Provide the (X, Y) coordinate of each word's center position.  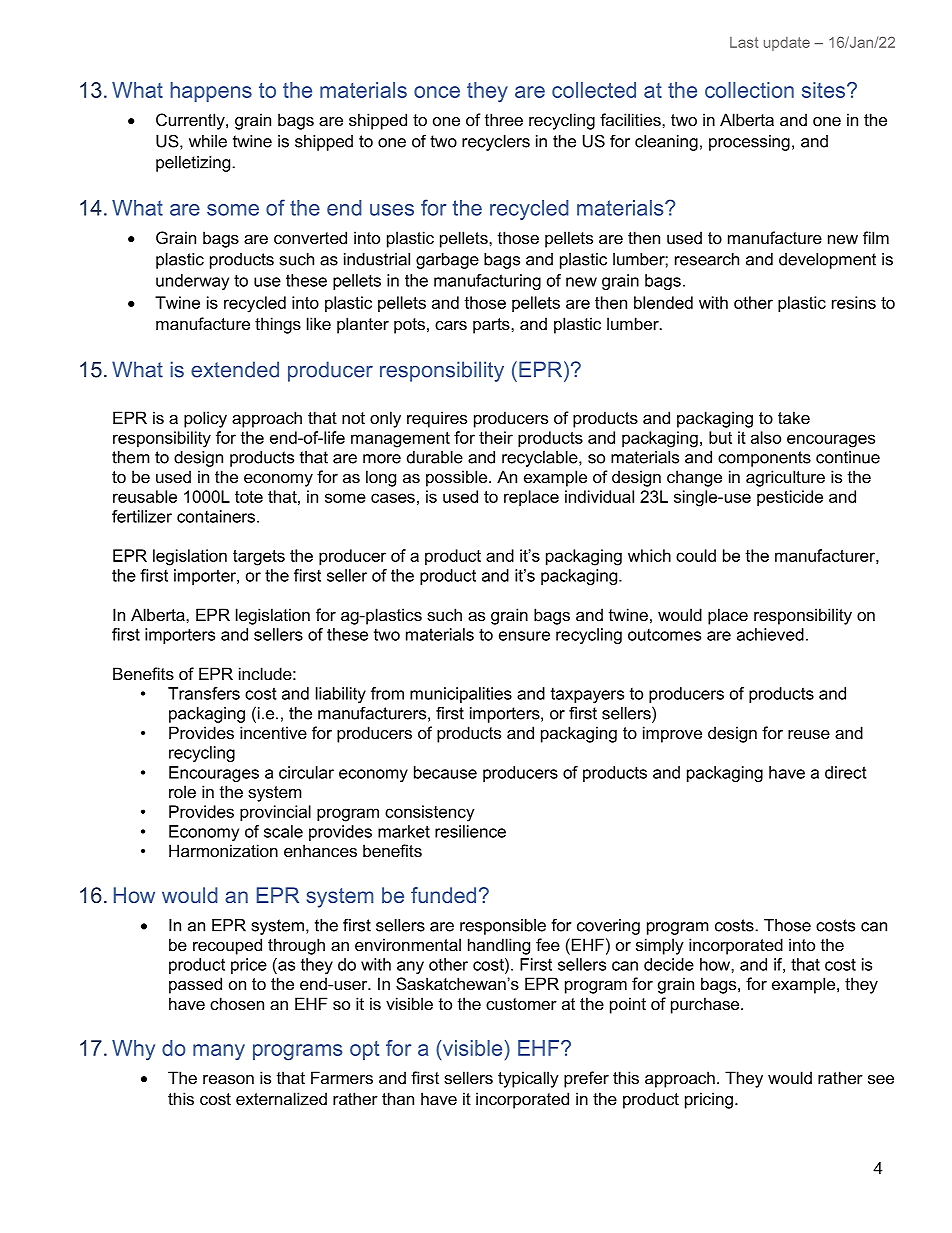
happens (211, 92)
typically (528, 1079)
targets (259, 558)
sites (823, 90)
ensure (524, 636)
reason (228, 1079)
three (504, 119)
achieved (770, 634)
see (881, 1079)
